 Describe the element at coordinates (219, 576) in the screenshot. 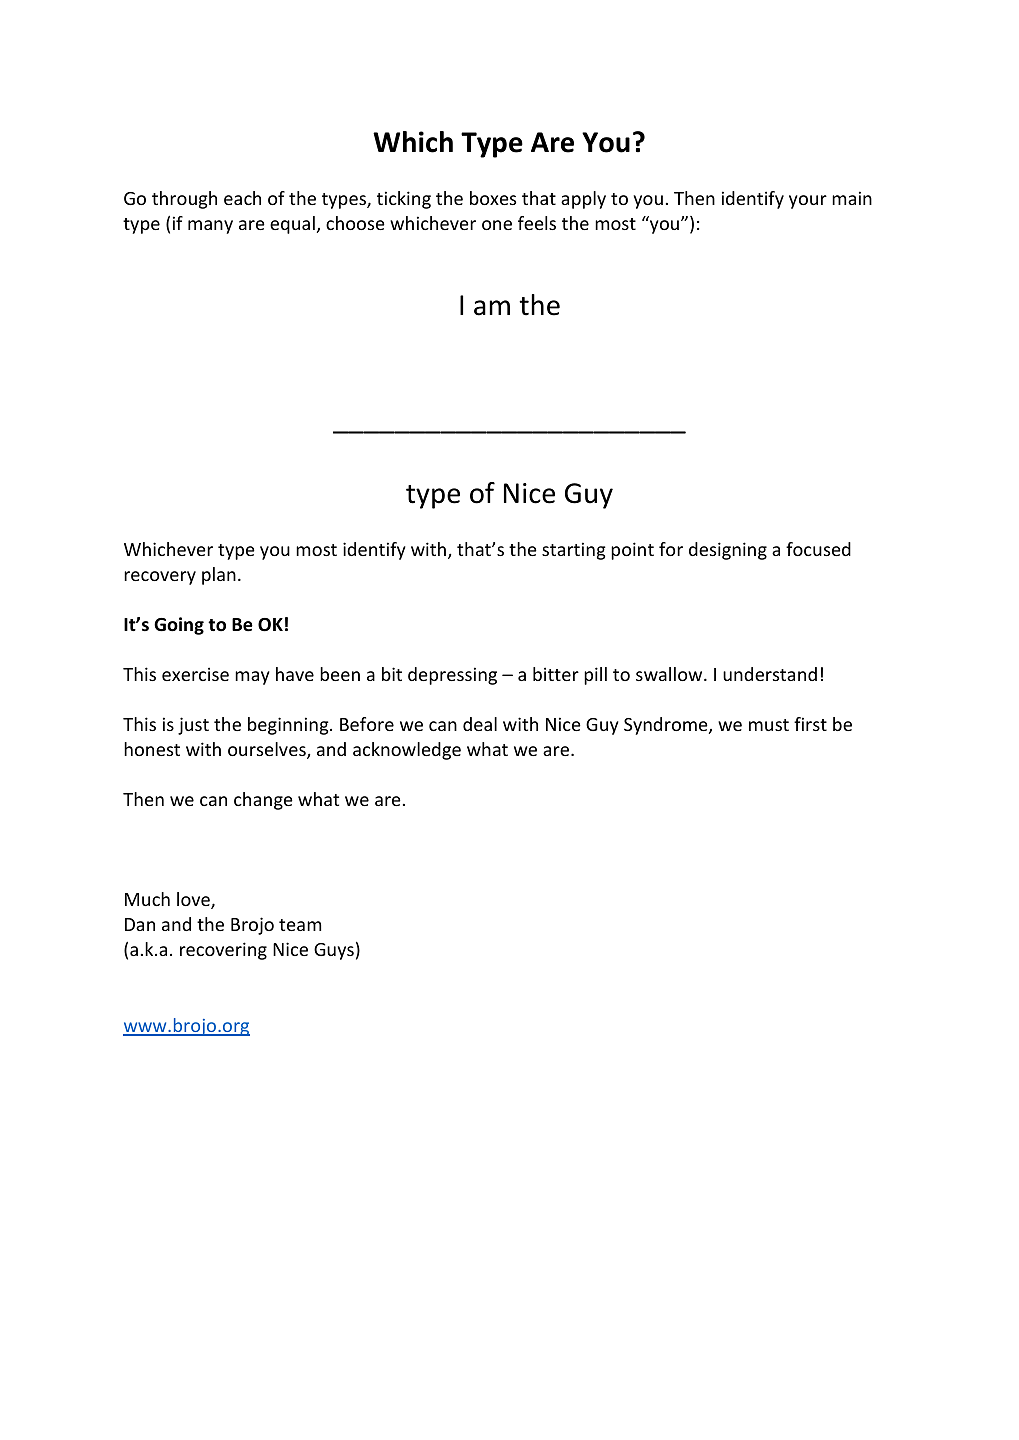

I see `plan` at that location.
